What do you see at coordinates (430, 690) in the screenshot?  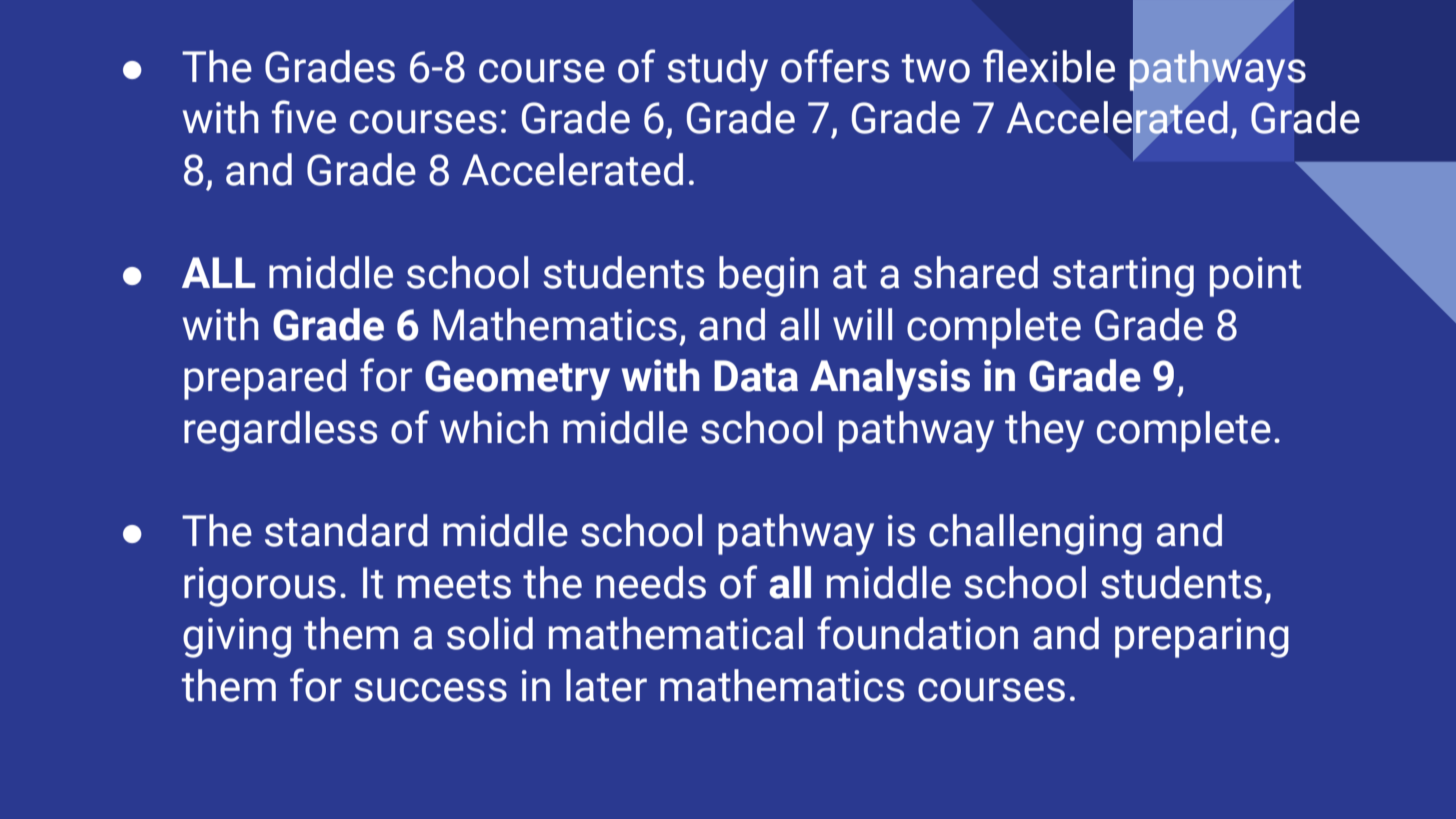 I see `success` at bounding box center [430, 690].
